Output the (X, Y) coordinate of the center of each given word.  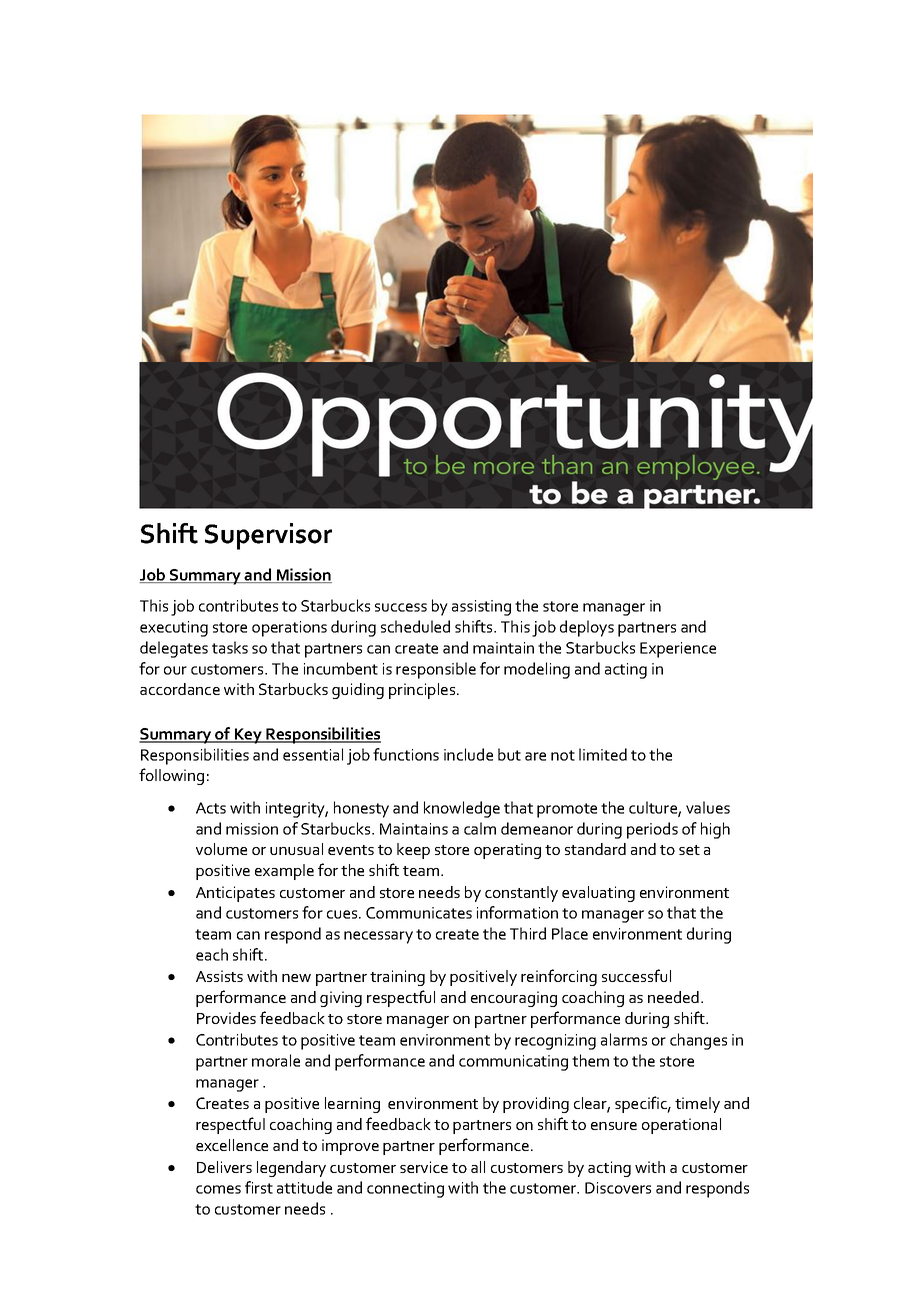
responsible (436, 670)
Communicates (419, 913)
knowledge (462, 809)
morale (276, 1060)
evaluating (598, 894)
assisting (481, 608)
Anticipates (235, 894)
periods (652, 830)
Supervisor (268, 536)
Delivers (224, 1167)
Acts (211, 808)
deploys (587, 628)
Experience (678, 650)
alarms (624, 1039)
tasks (230, 647)
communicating (513, 1063)
